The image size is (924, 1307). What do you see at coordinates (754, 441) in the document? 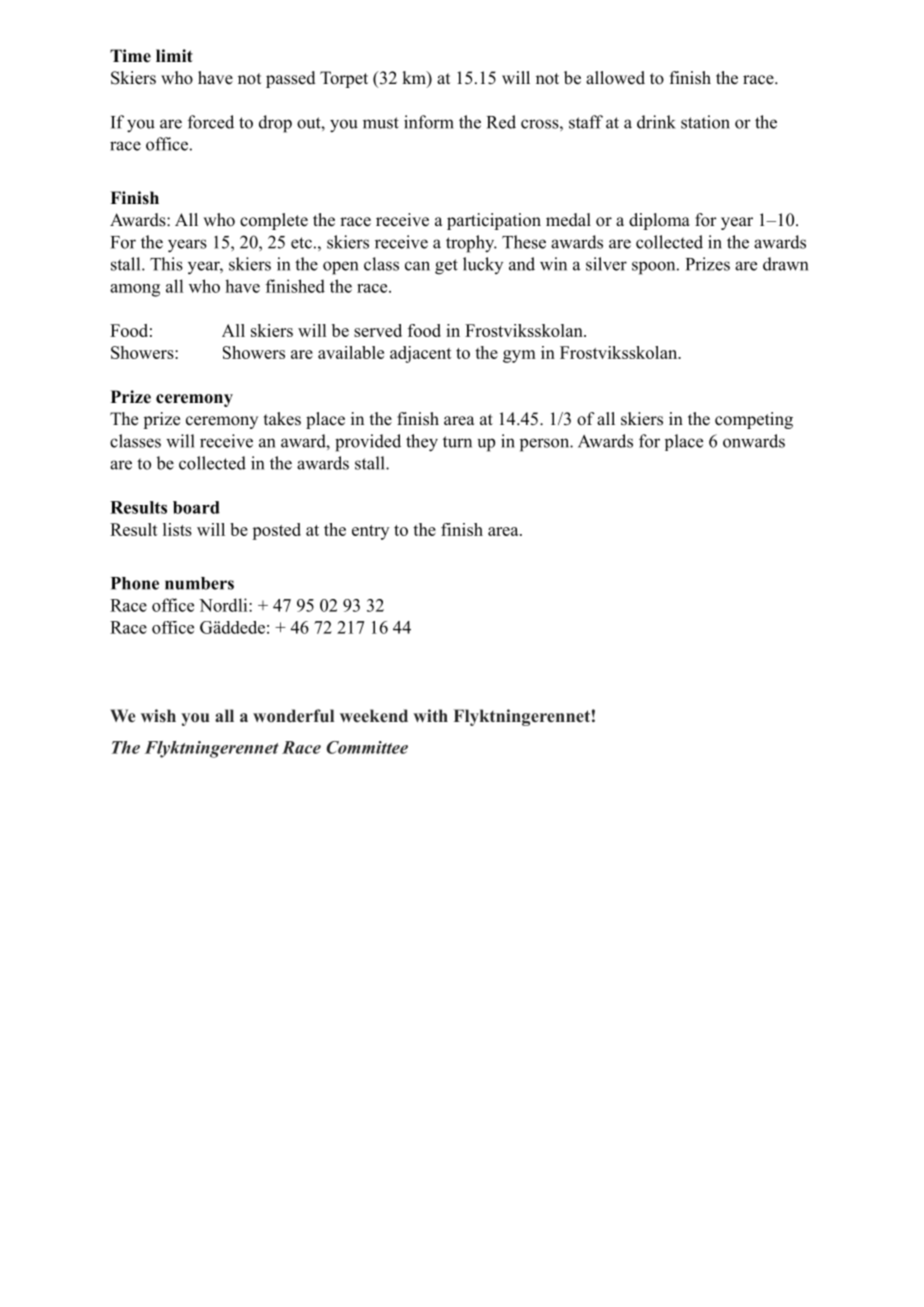
I see `onwards` at bounding box center [754, 441].
